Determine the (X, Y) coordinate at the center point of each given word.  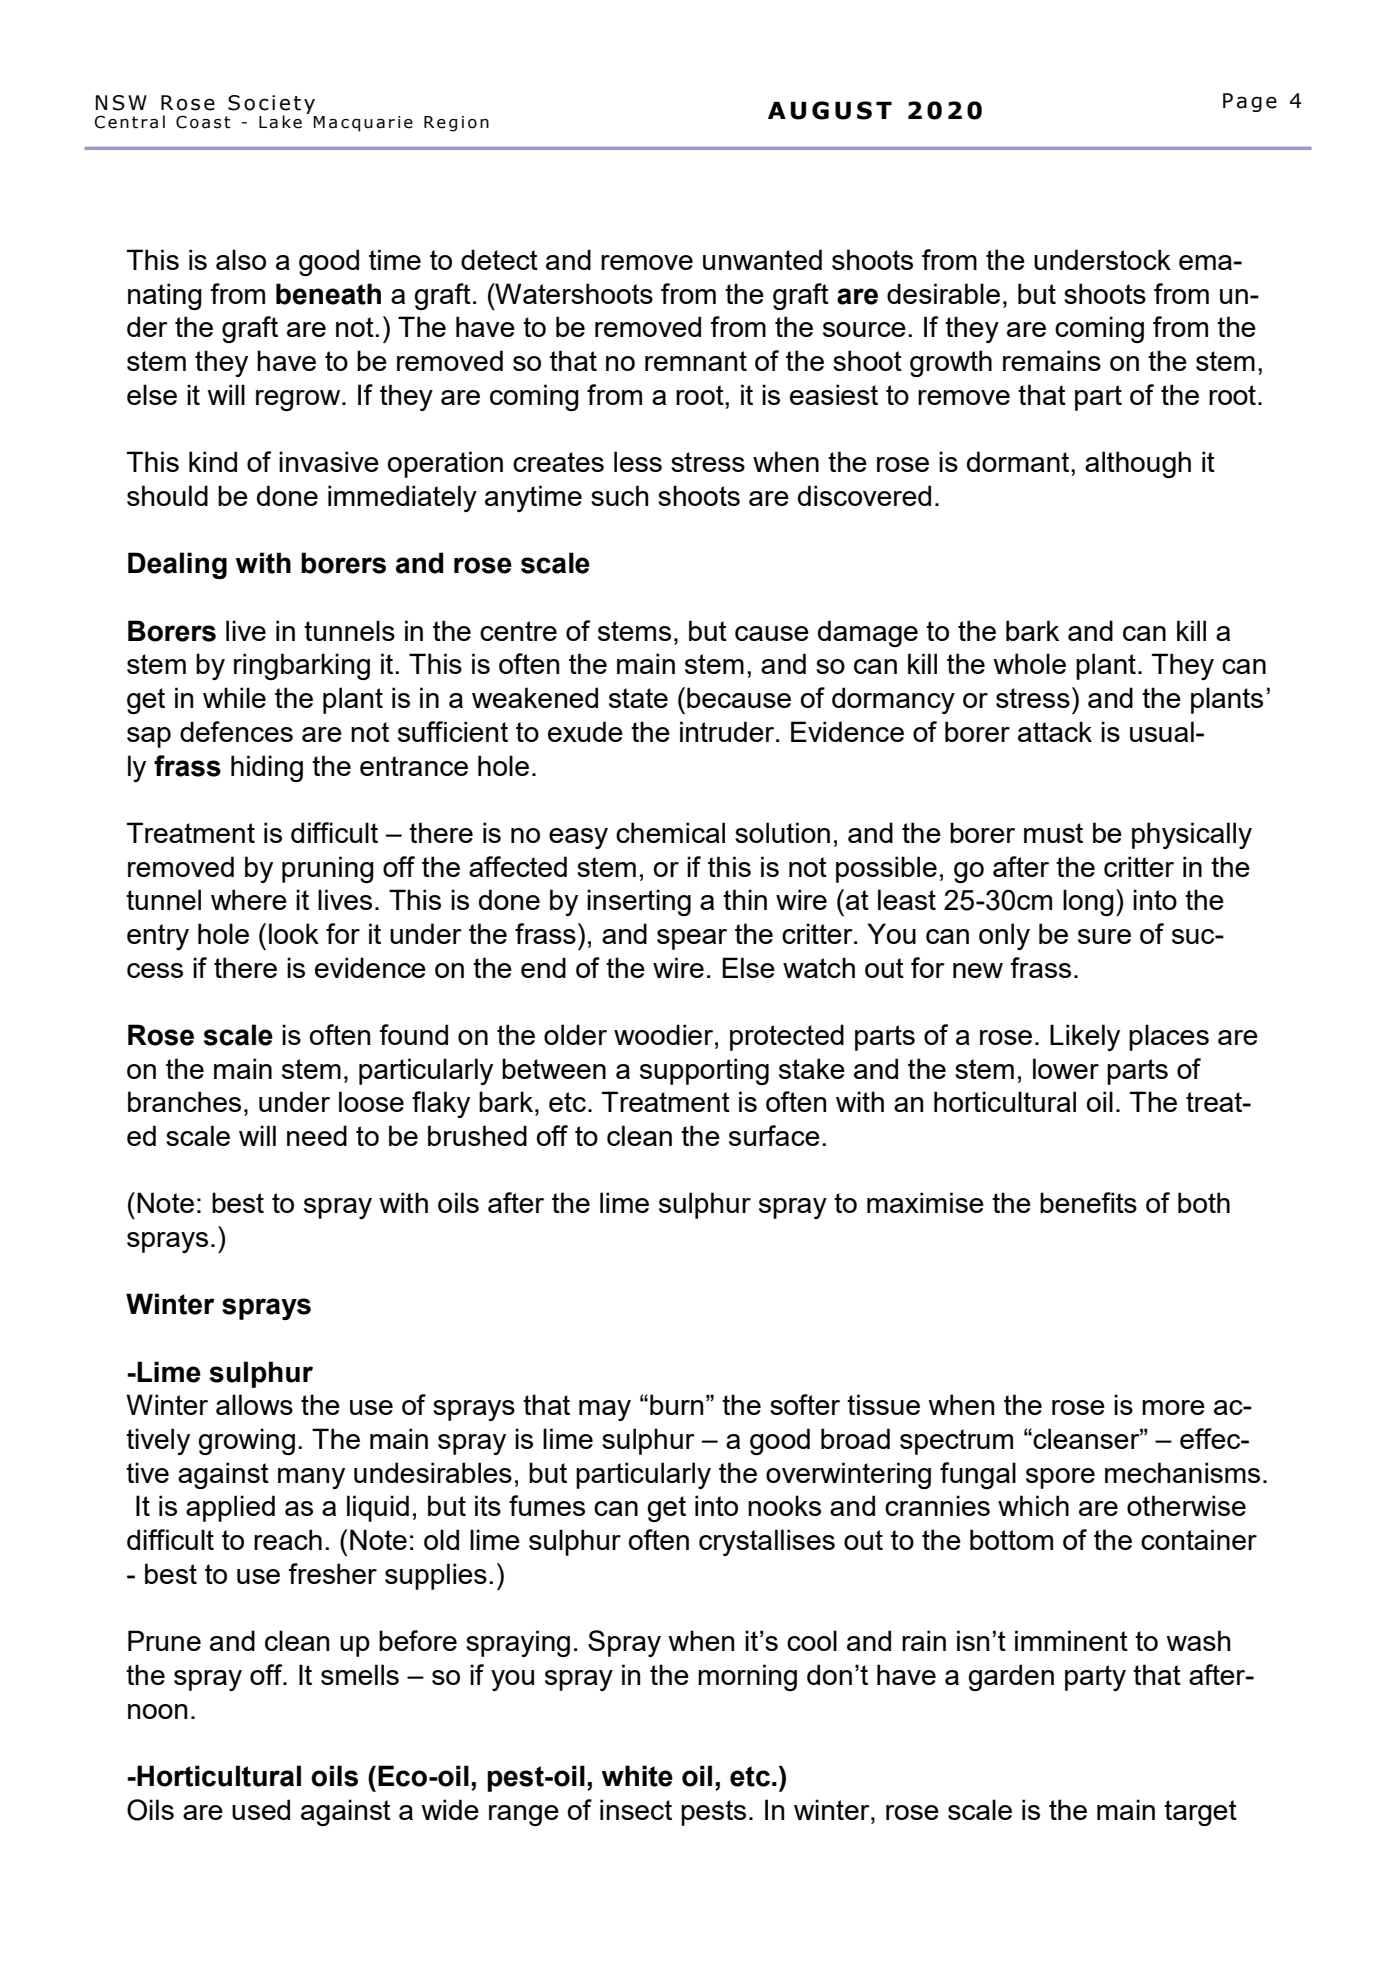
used (261, 1809)
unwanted (762, 259)
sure (1104, 936)
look (294, 933)
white (637, 1776)
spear (692, 939)
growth (951, 363)
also (241, 259)
